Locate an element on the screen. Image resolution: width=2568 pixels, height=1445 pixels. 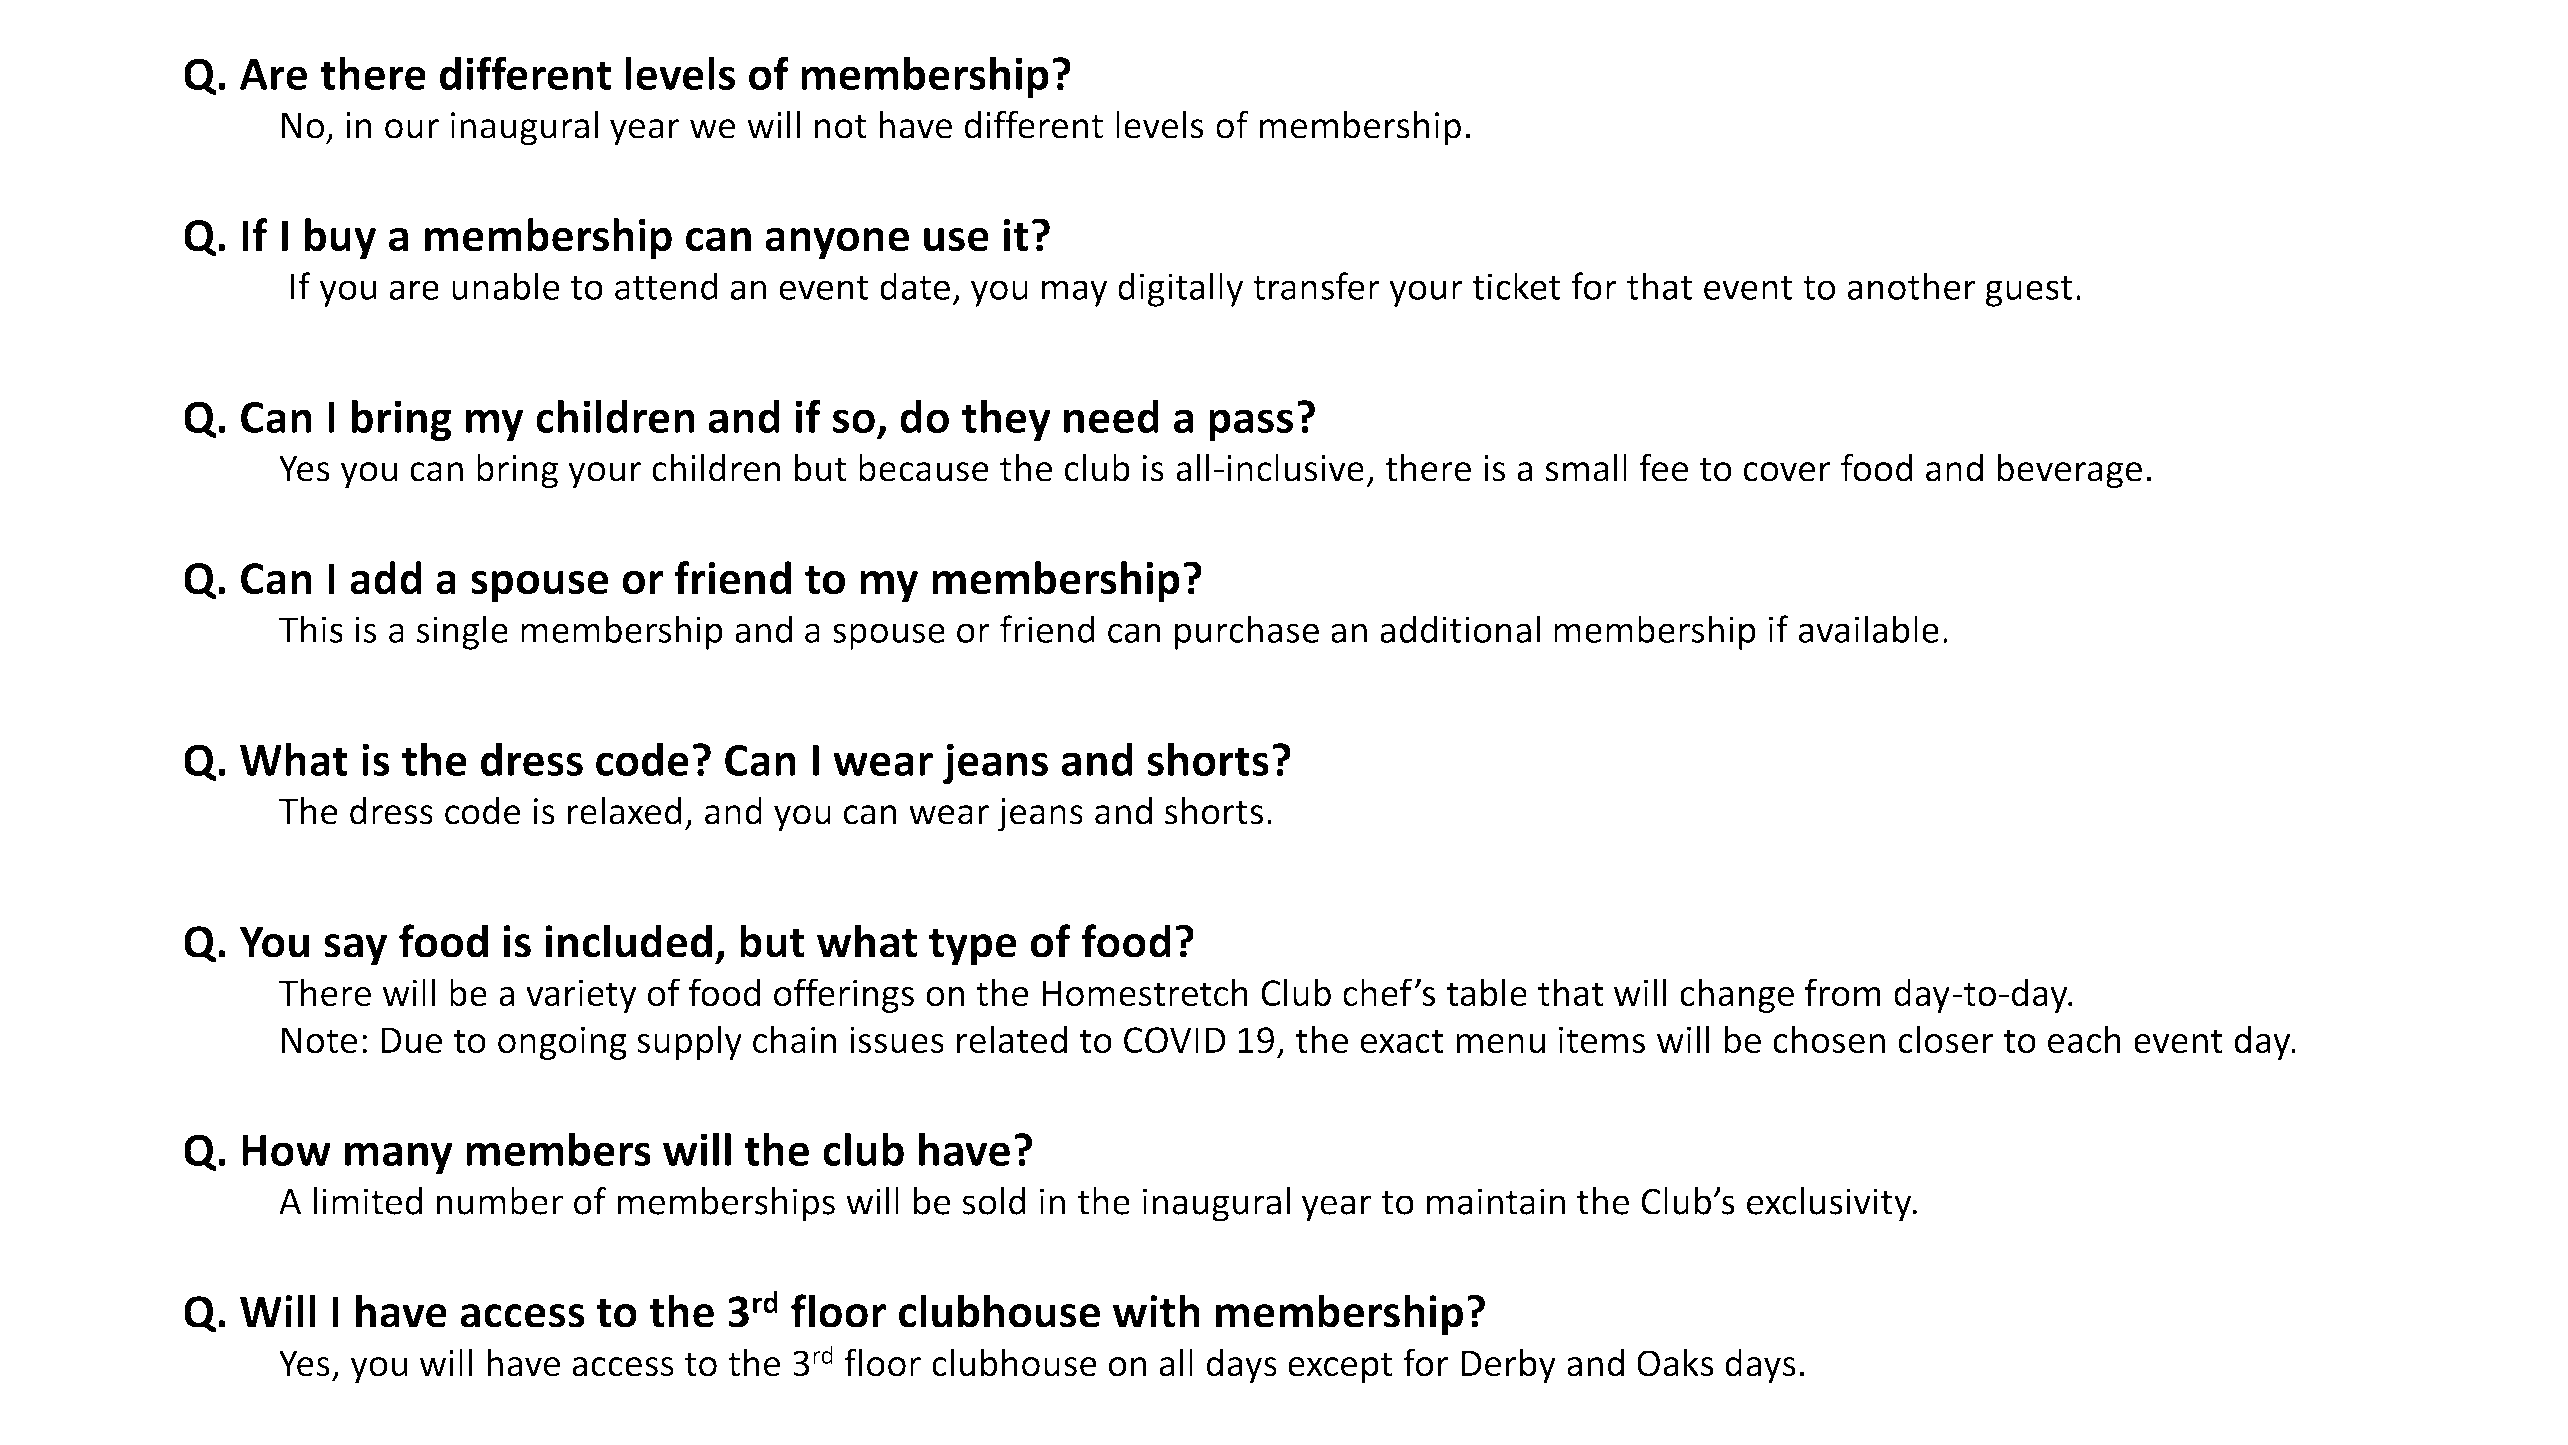
variety is located at coordinates (581, 996).
